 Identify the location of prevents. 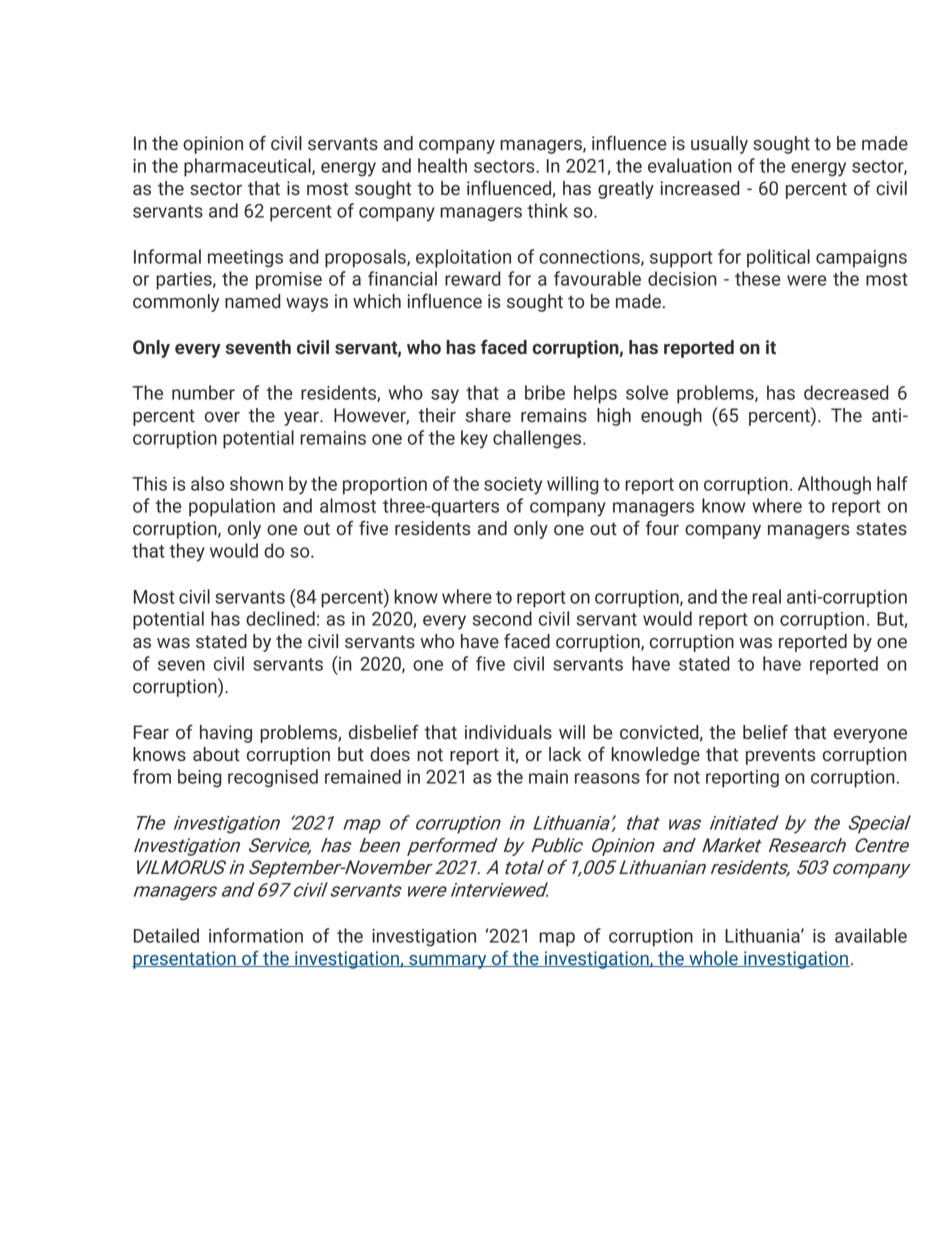
(780, 756).
